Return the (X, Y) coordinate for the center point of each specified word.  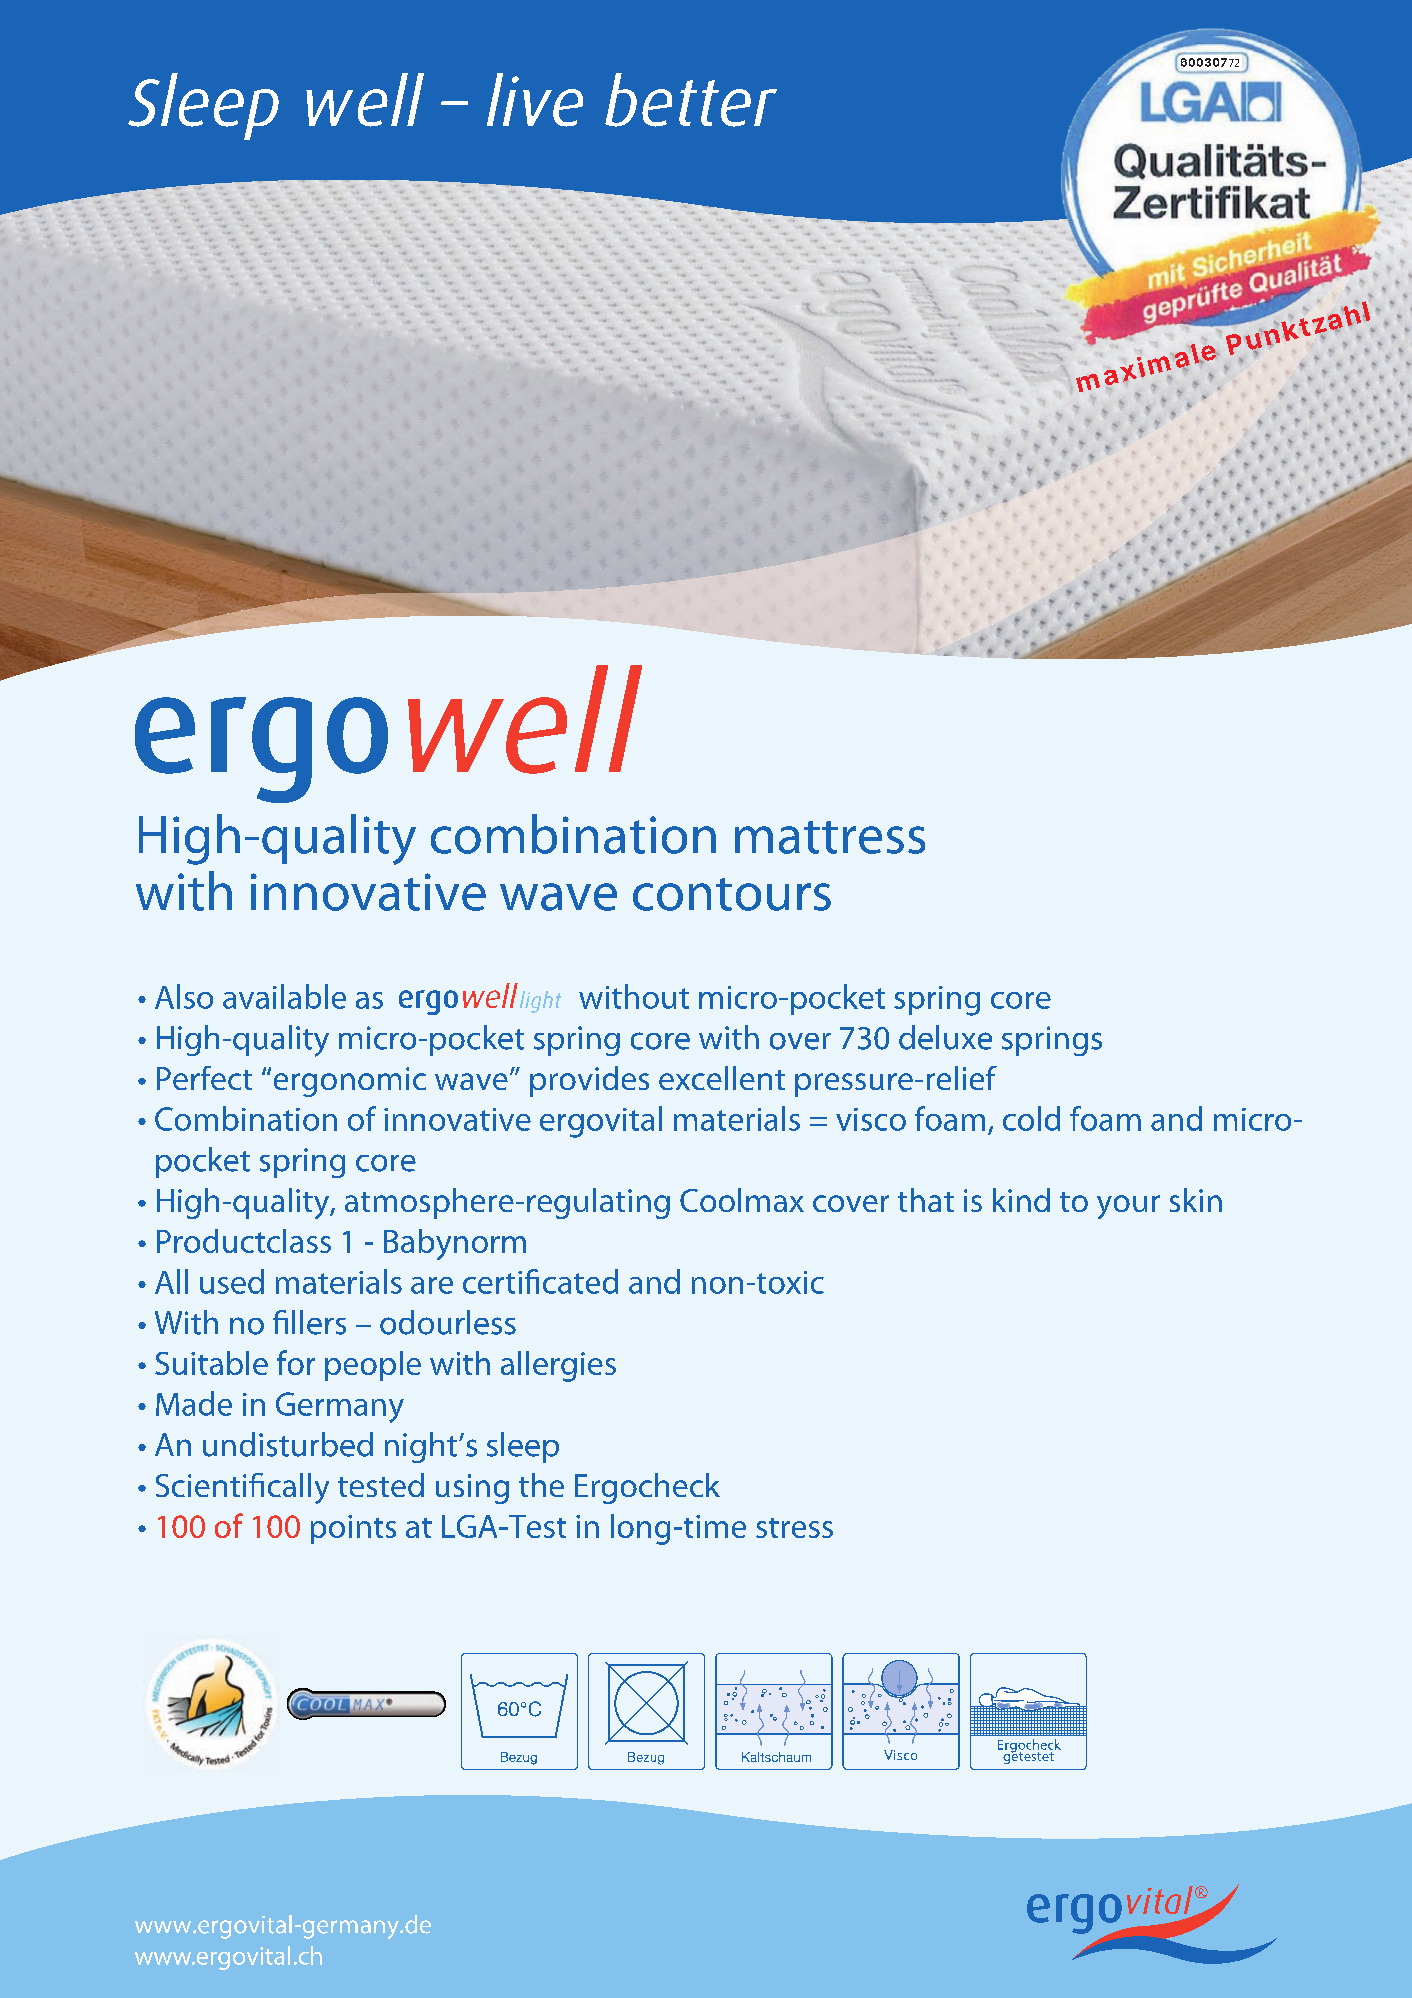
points (353, 1529)
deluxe (945, 1037)
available (284, 996)
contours (732, 894)
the (541, 1485)
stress (794, 1528)
